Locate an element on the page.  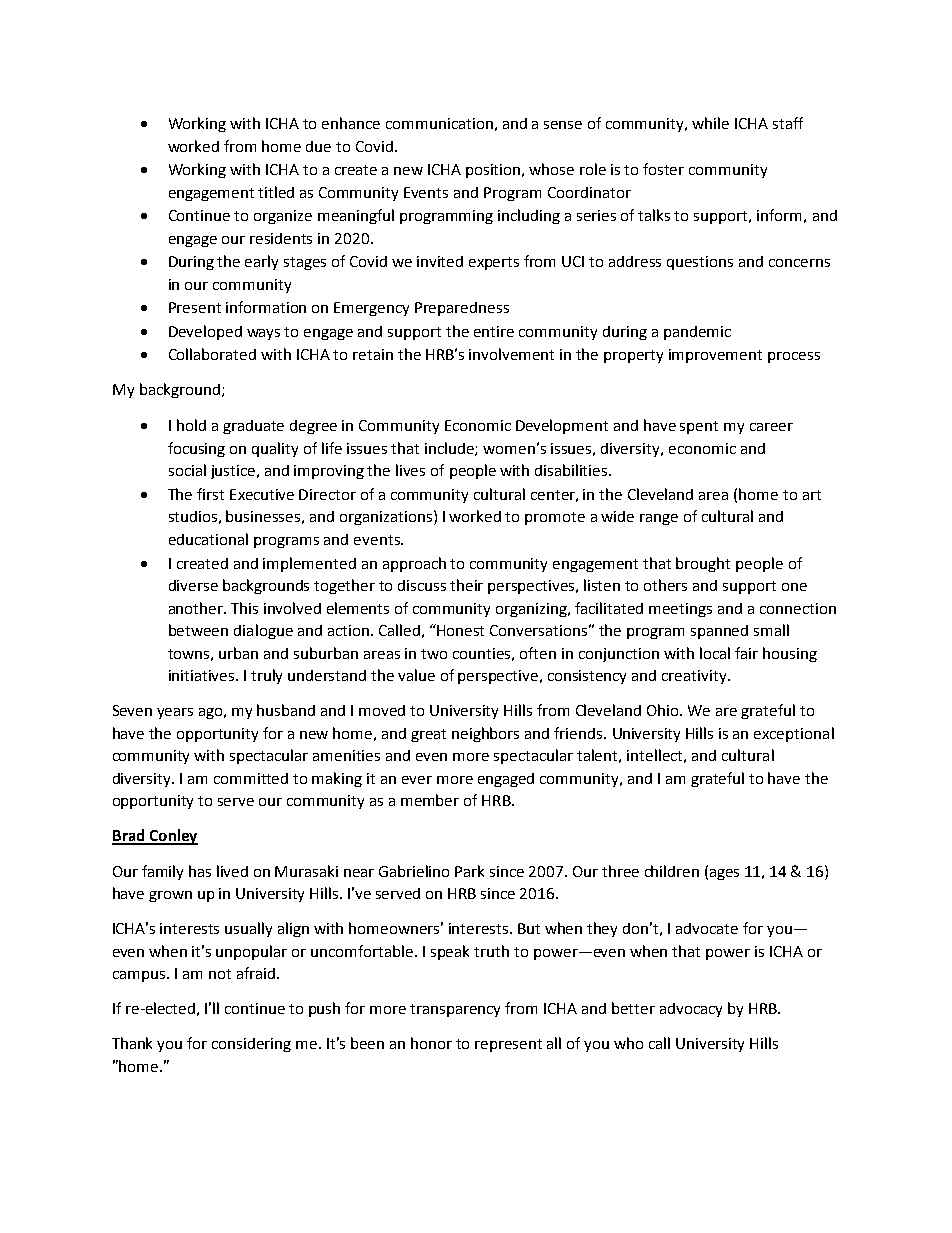
communication is located at coordinates (439, 123).
